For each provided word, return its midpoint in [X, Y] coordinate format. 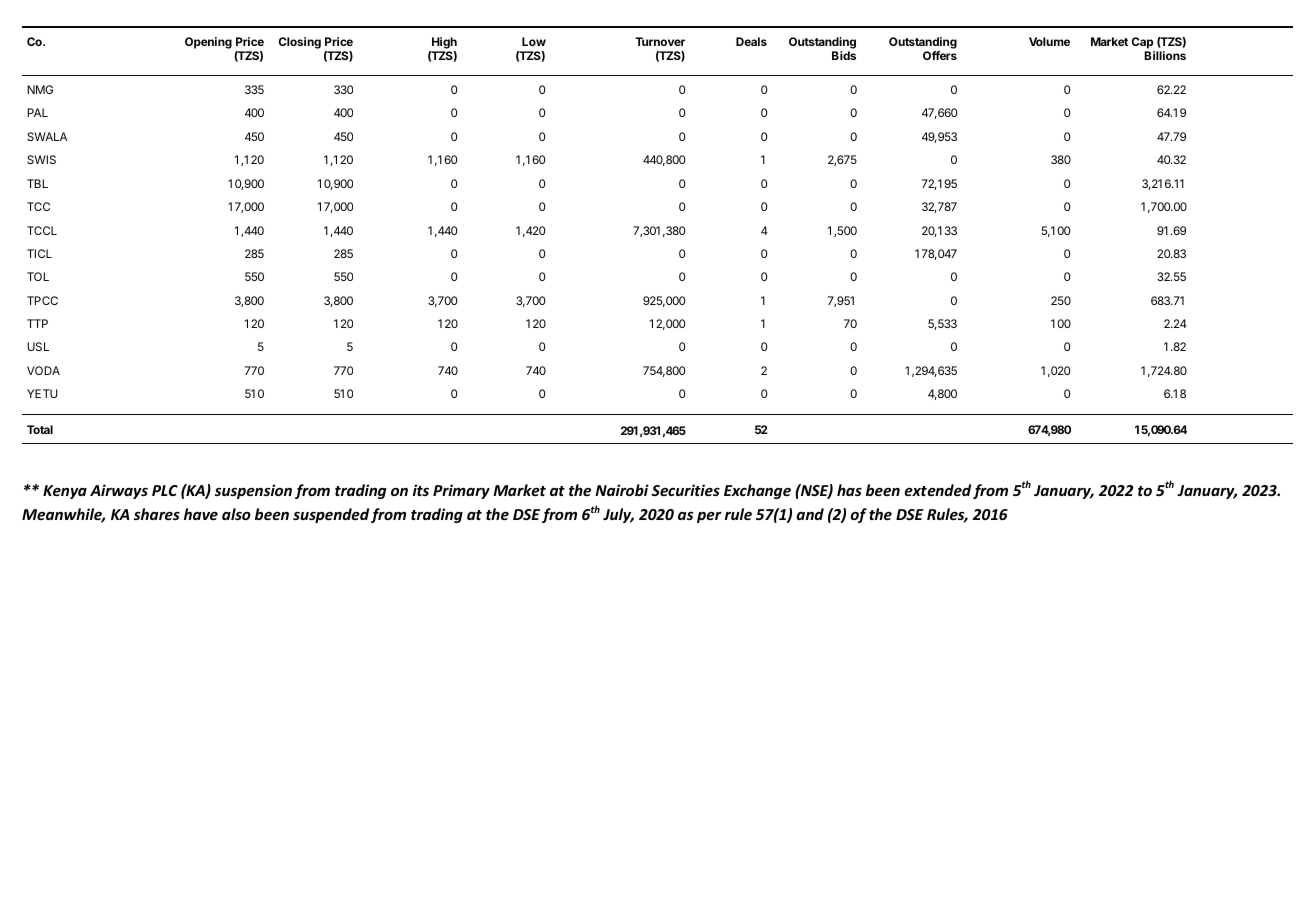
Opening [208, 43]
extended [937, 490]
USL [38, 346]
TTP [37, 323]
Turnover [660, 41]
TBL [37, 183]
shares [157, 514]
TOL [38, 276]
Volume [1049, 41]
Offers [940, 55]
